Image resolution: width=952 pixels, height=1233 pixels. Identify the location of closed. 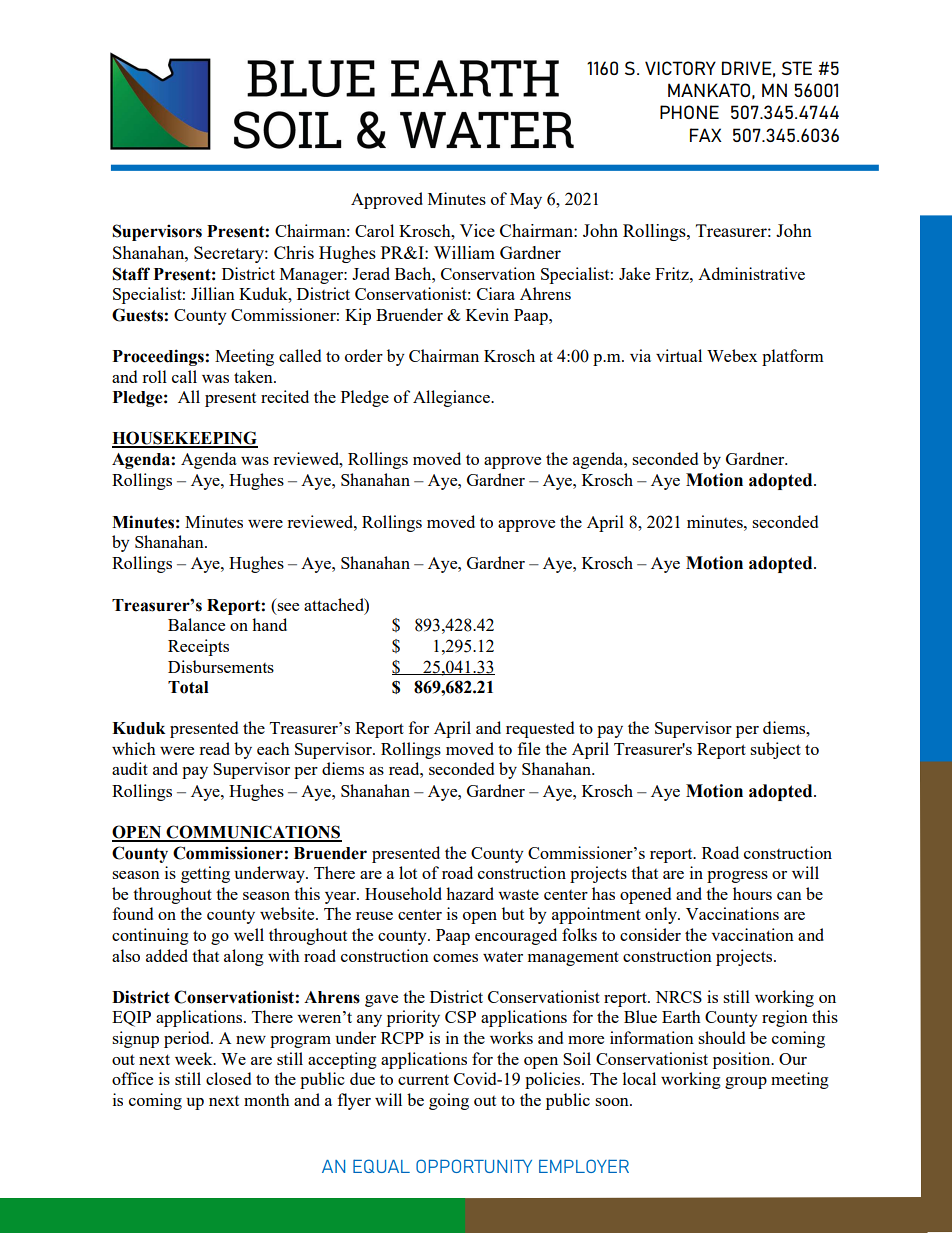
(228, 1078).
